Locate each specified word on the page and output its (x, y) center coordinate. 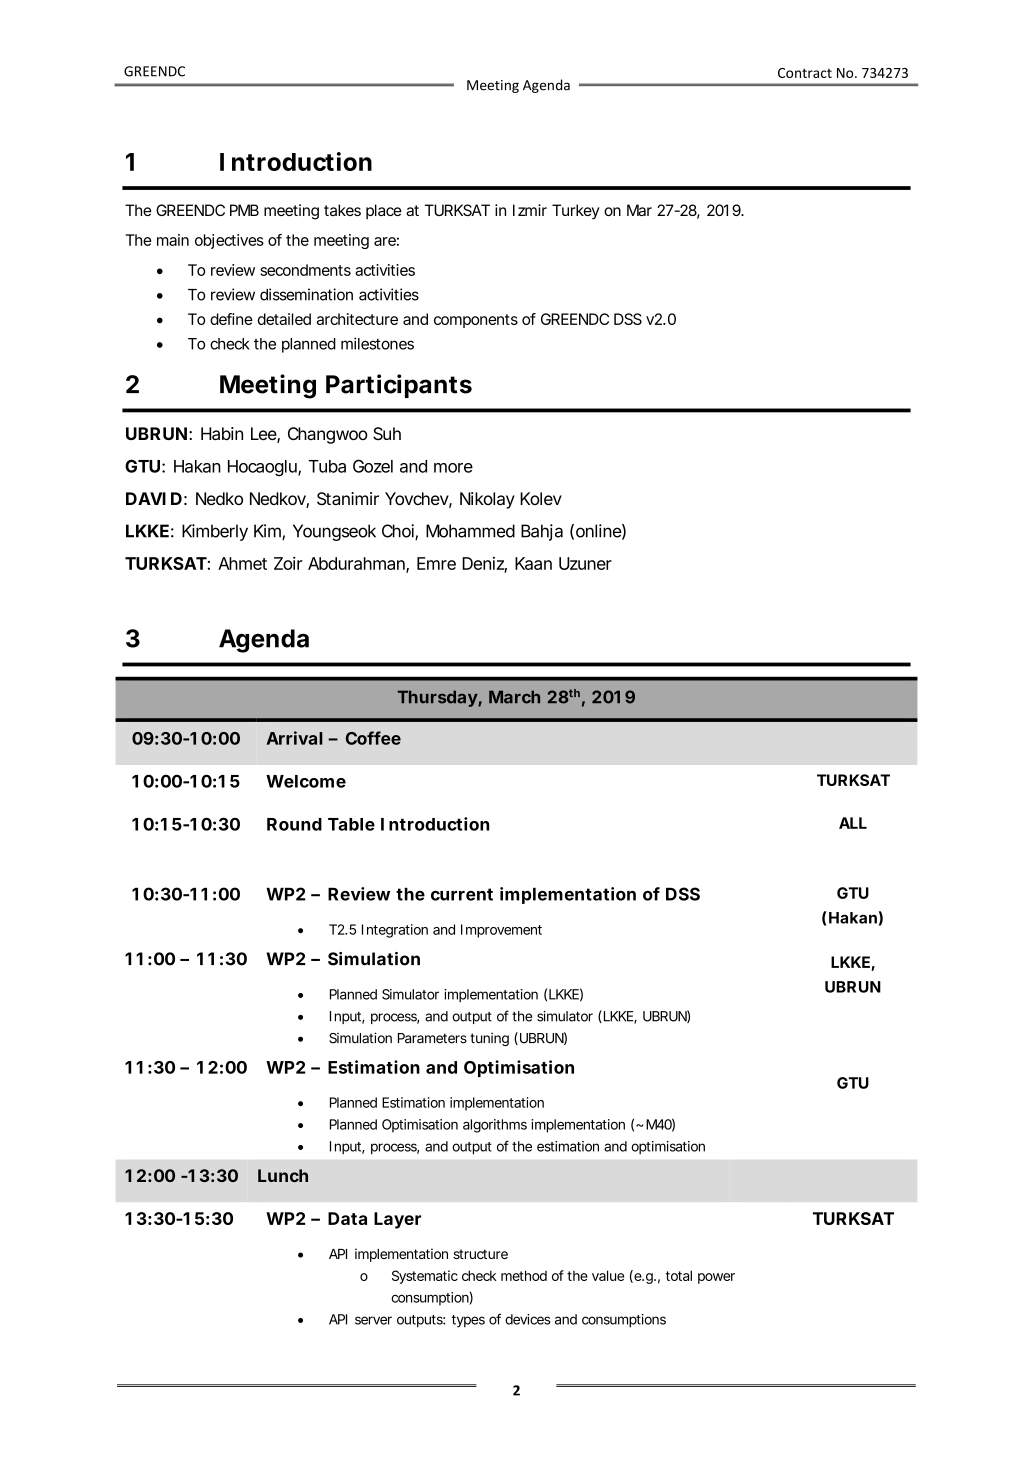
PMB (244, 210)
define (231, 319)
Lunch (283, 1175)
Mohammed (470, 531)
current (462, 894)
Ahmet (242, 563)
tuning (489, 1039)
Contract (805, 73)
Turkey (576, 212)
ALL (853, 823)
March (514, 697)
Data (347, 1218)
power (716, 1278)
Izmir (530, 210)
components (476, 321)
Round (294, 824)
